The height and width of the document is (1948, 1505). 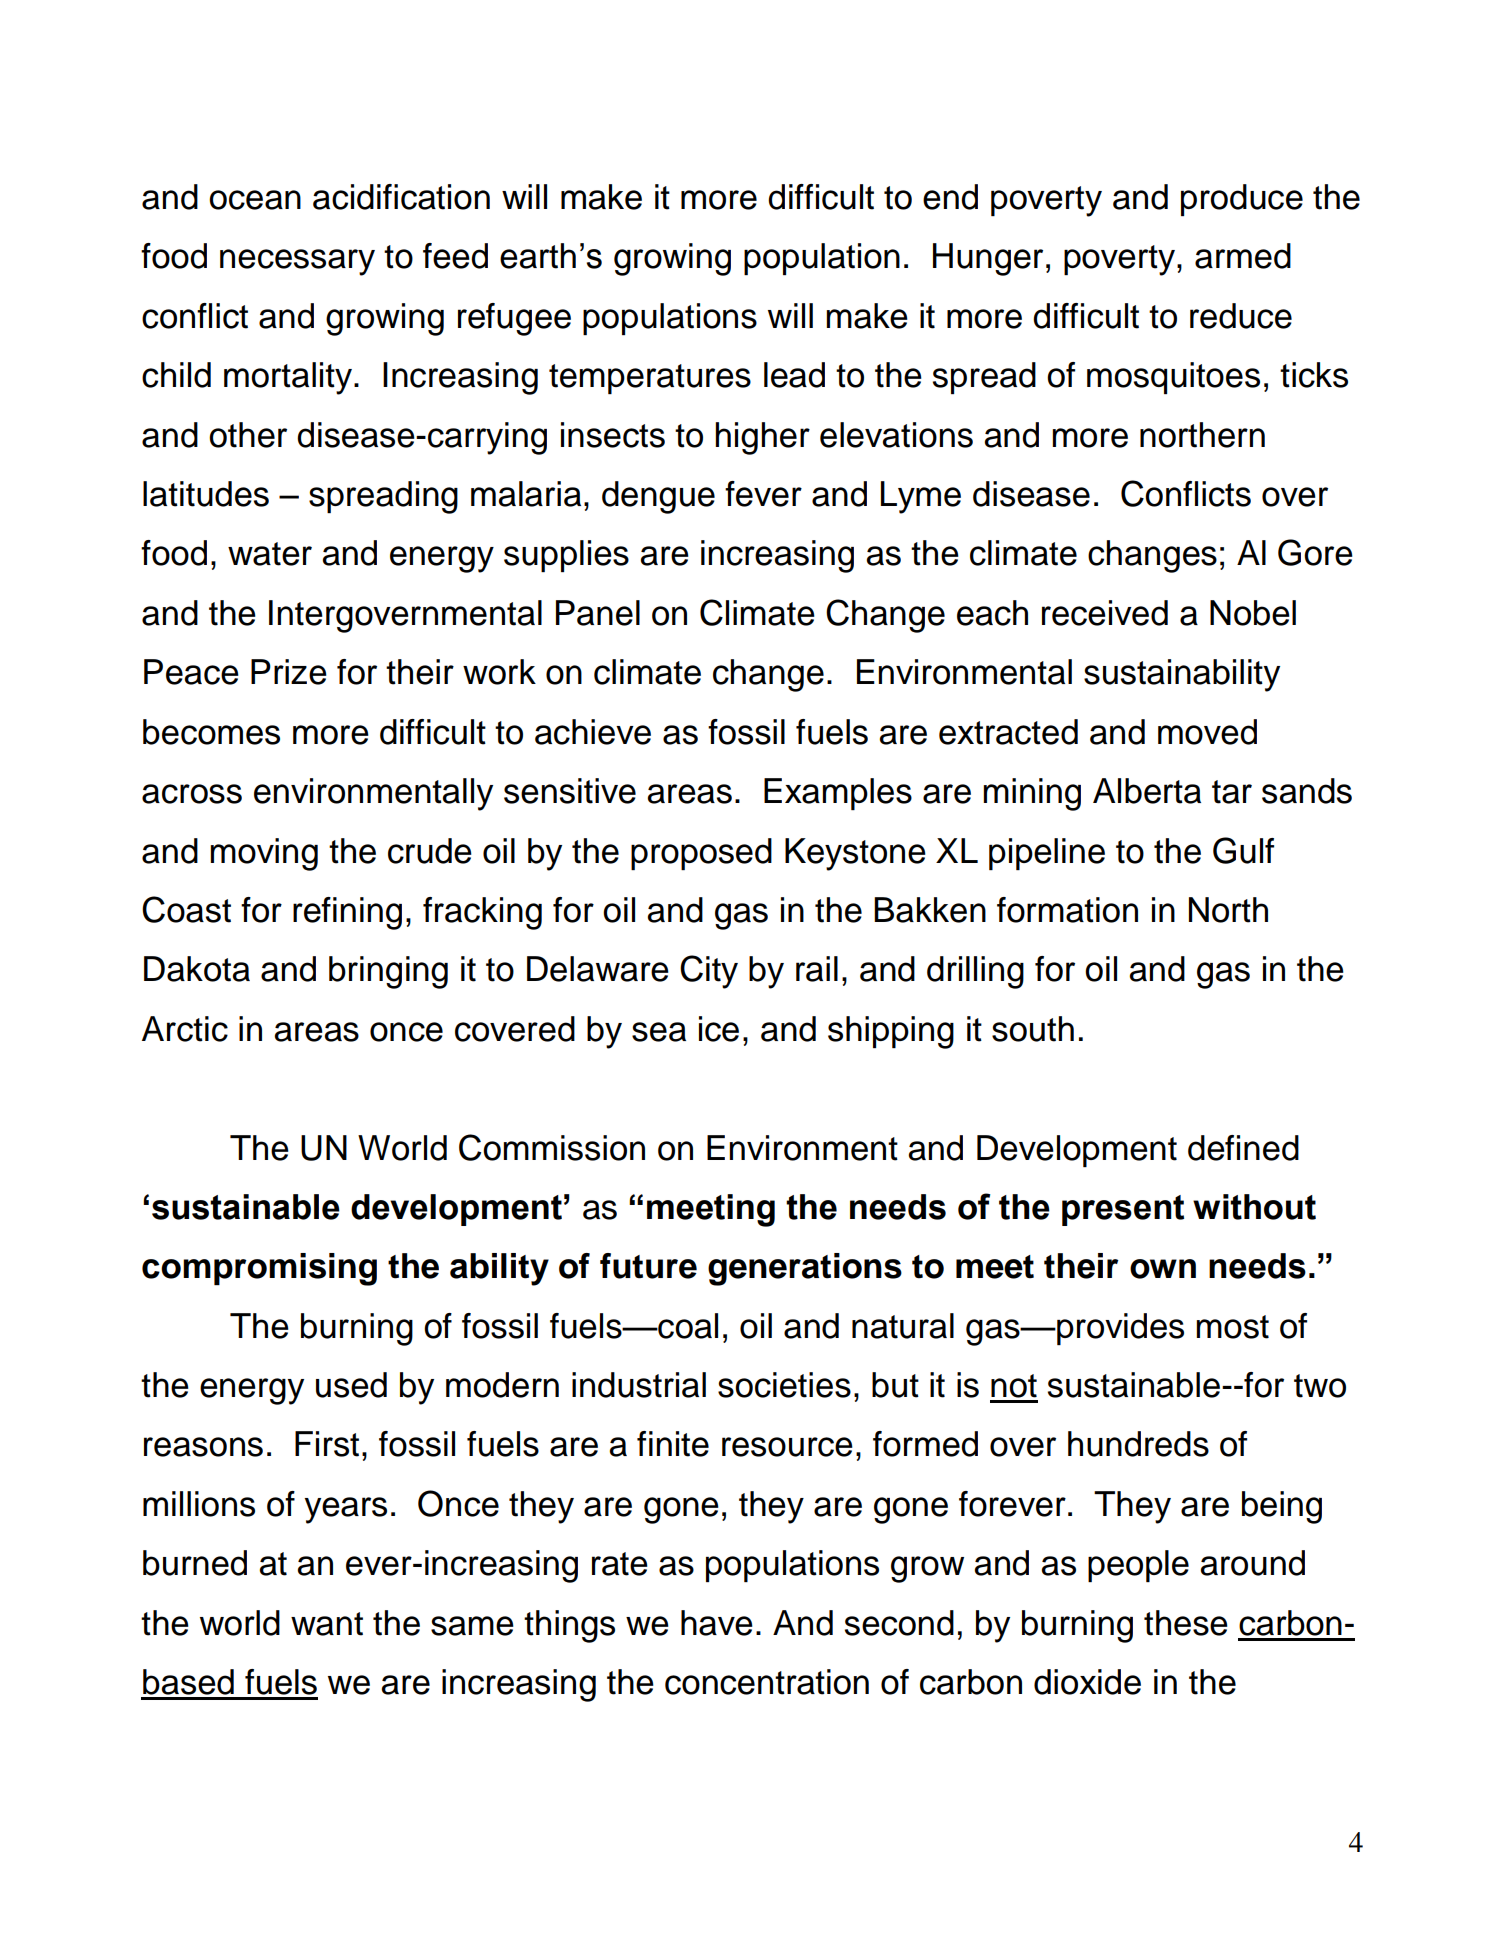 What do you see at coordinates (297, 262) in the document?
I see `necessary` at bounding box center [297, 262].
